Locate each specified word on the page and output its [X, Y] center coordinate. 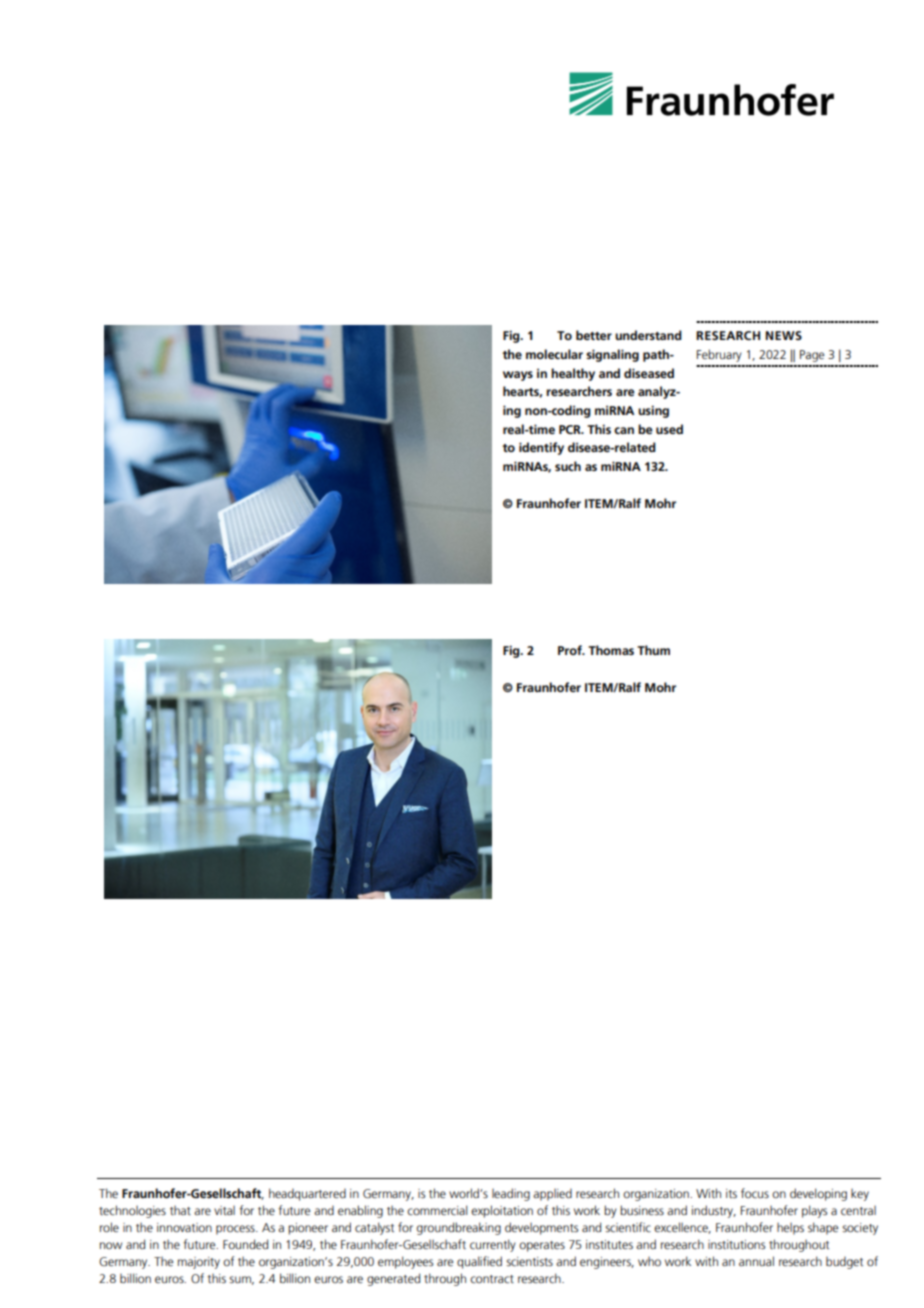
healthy [573, 374]
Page [812, 356]
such [568, 466]
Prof [571, 650]
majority [199, 1263]
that [180, 1210]
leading [511, 1194]
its [731, 1193]
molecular [554, 354]
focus [755, 1193]
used [669, 429]
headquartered [307, 1194]
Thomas [611, 650]
